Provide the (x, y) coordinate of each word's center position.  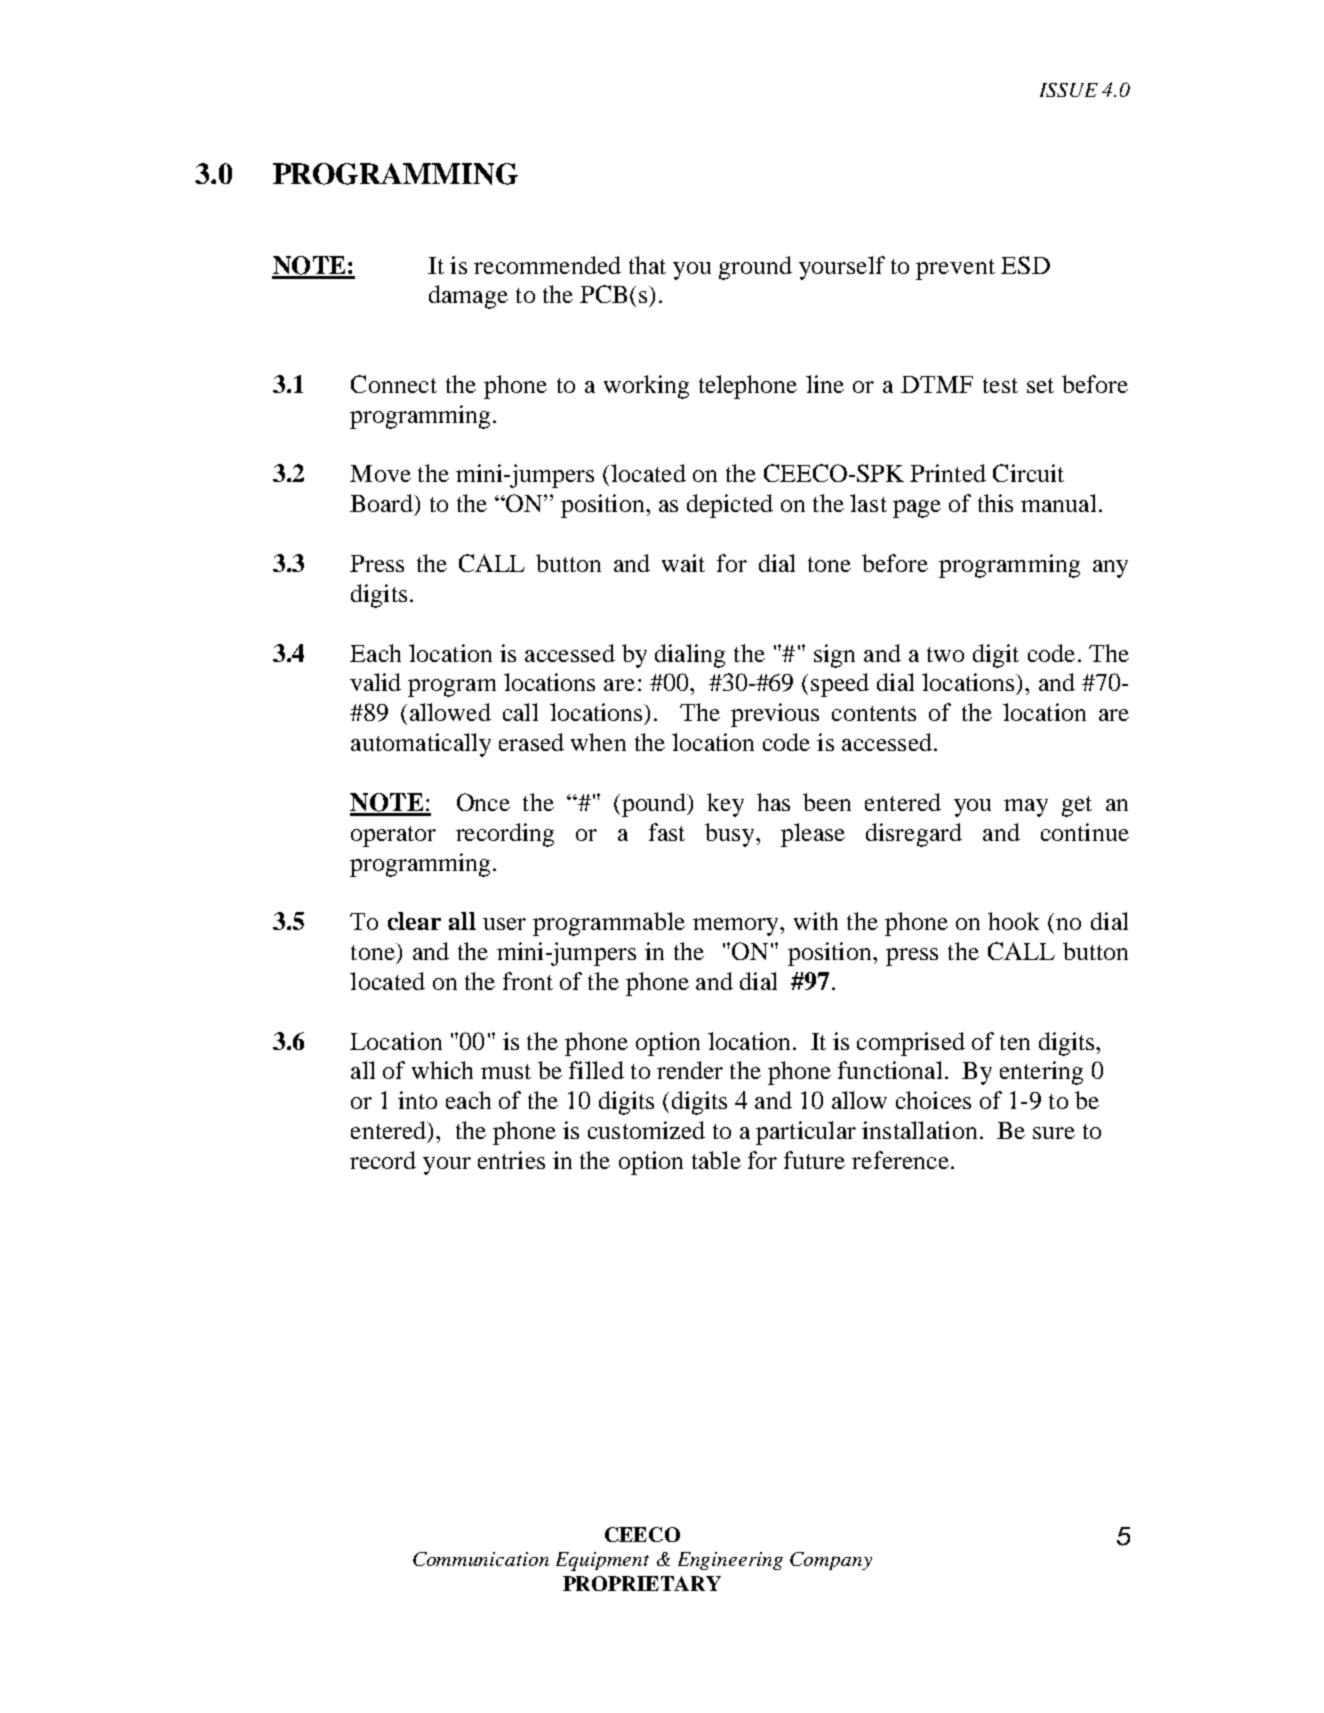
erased (531, 742)
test (1000, 385)
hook (1013, 921)
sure (1054, 1133)
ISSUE (1069, 90)
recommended (547, 265)
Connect (394, 384)
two (945, 654)
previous (775, 715)
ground (755, 268)
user (504, 924)
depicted (730, 506)
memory (737, 927)
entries (511, 1160)
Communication (481, 1559)
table (716, 1160)
